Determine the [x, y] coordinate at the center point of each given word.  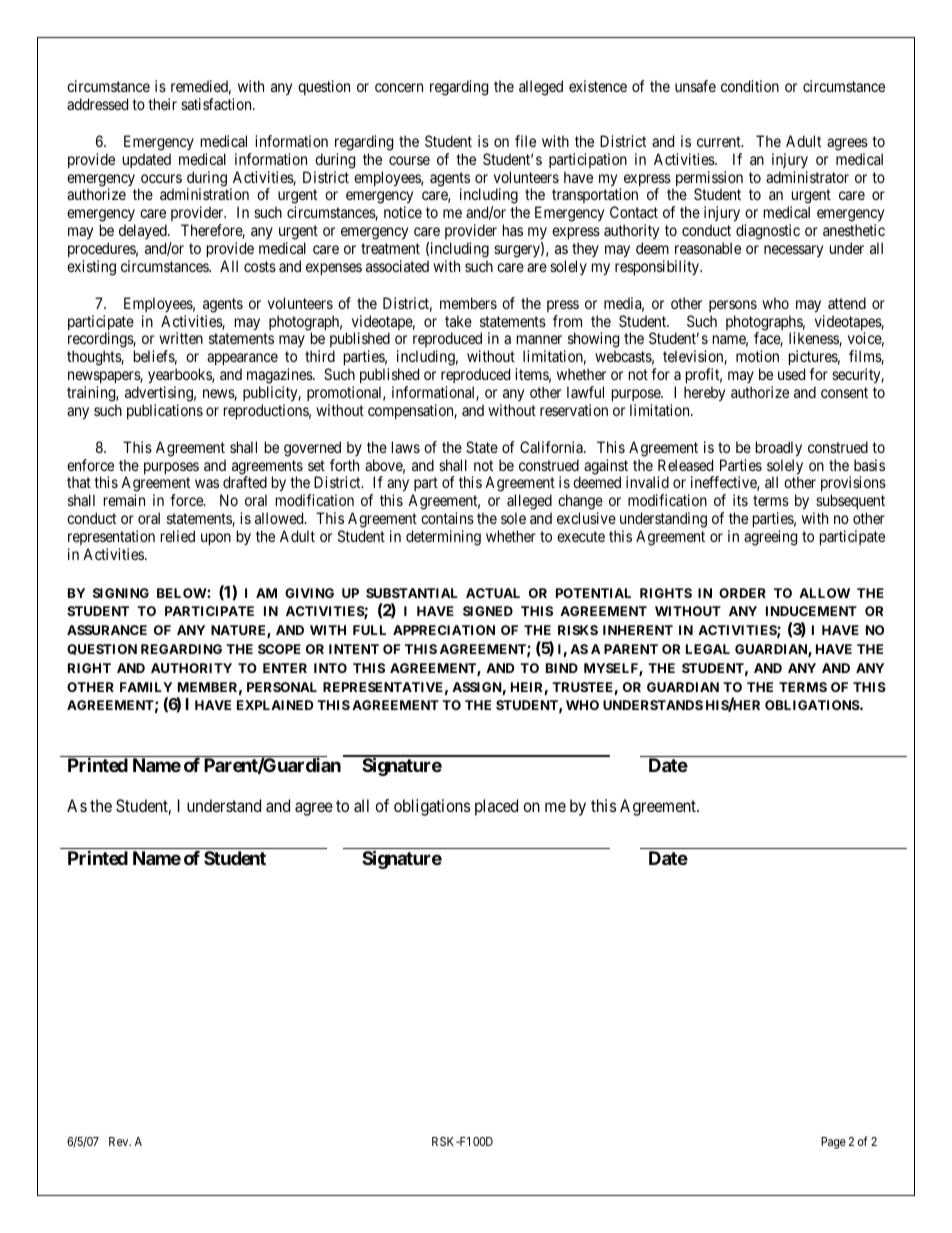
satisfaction [217, 104]
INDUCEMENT [811, 611]
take [458, 321]
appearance [242, 361]
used [791, 374]
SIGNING [121, 593]
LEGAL [708, 649]
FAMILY [146, 687]
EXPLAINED [275, 705]
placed [496, 807]
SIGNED [488, 611]
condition [750, 86]
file [525, 141]
